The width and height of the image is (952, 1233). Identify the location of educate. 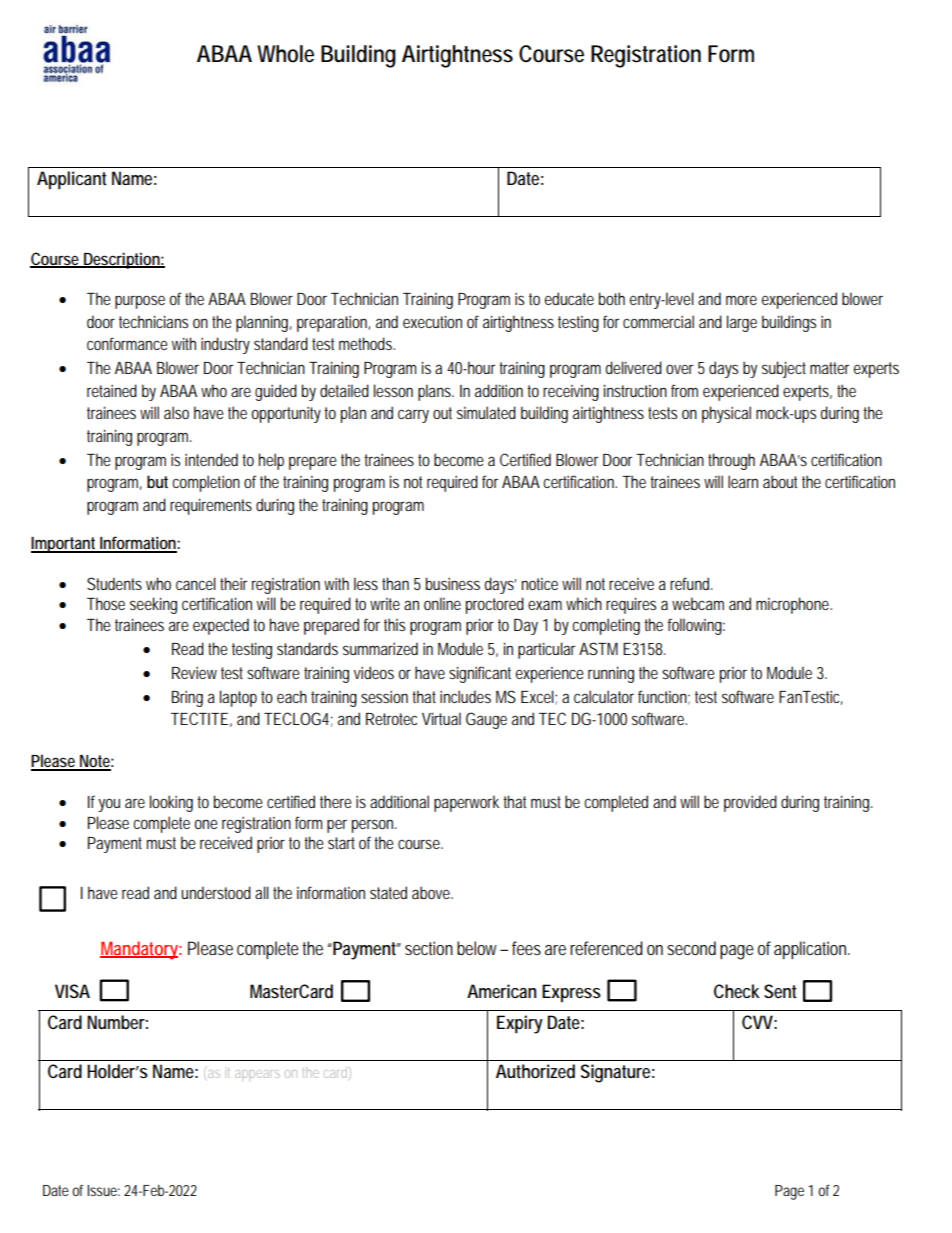
(569, 298).
